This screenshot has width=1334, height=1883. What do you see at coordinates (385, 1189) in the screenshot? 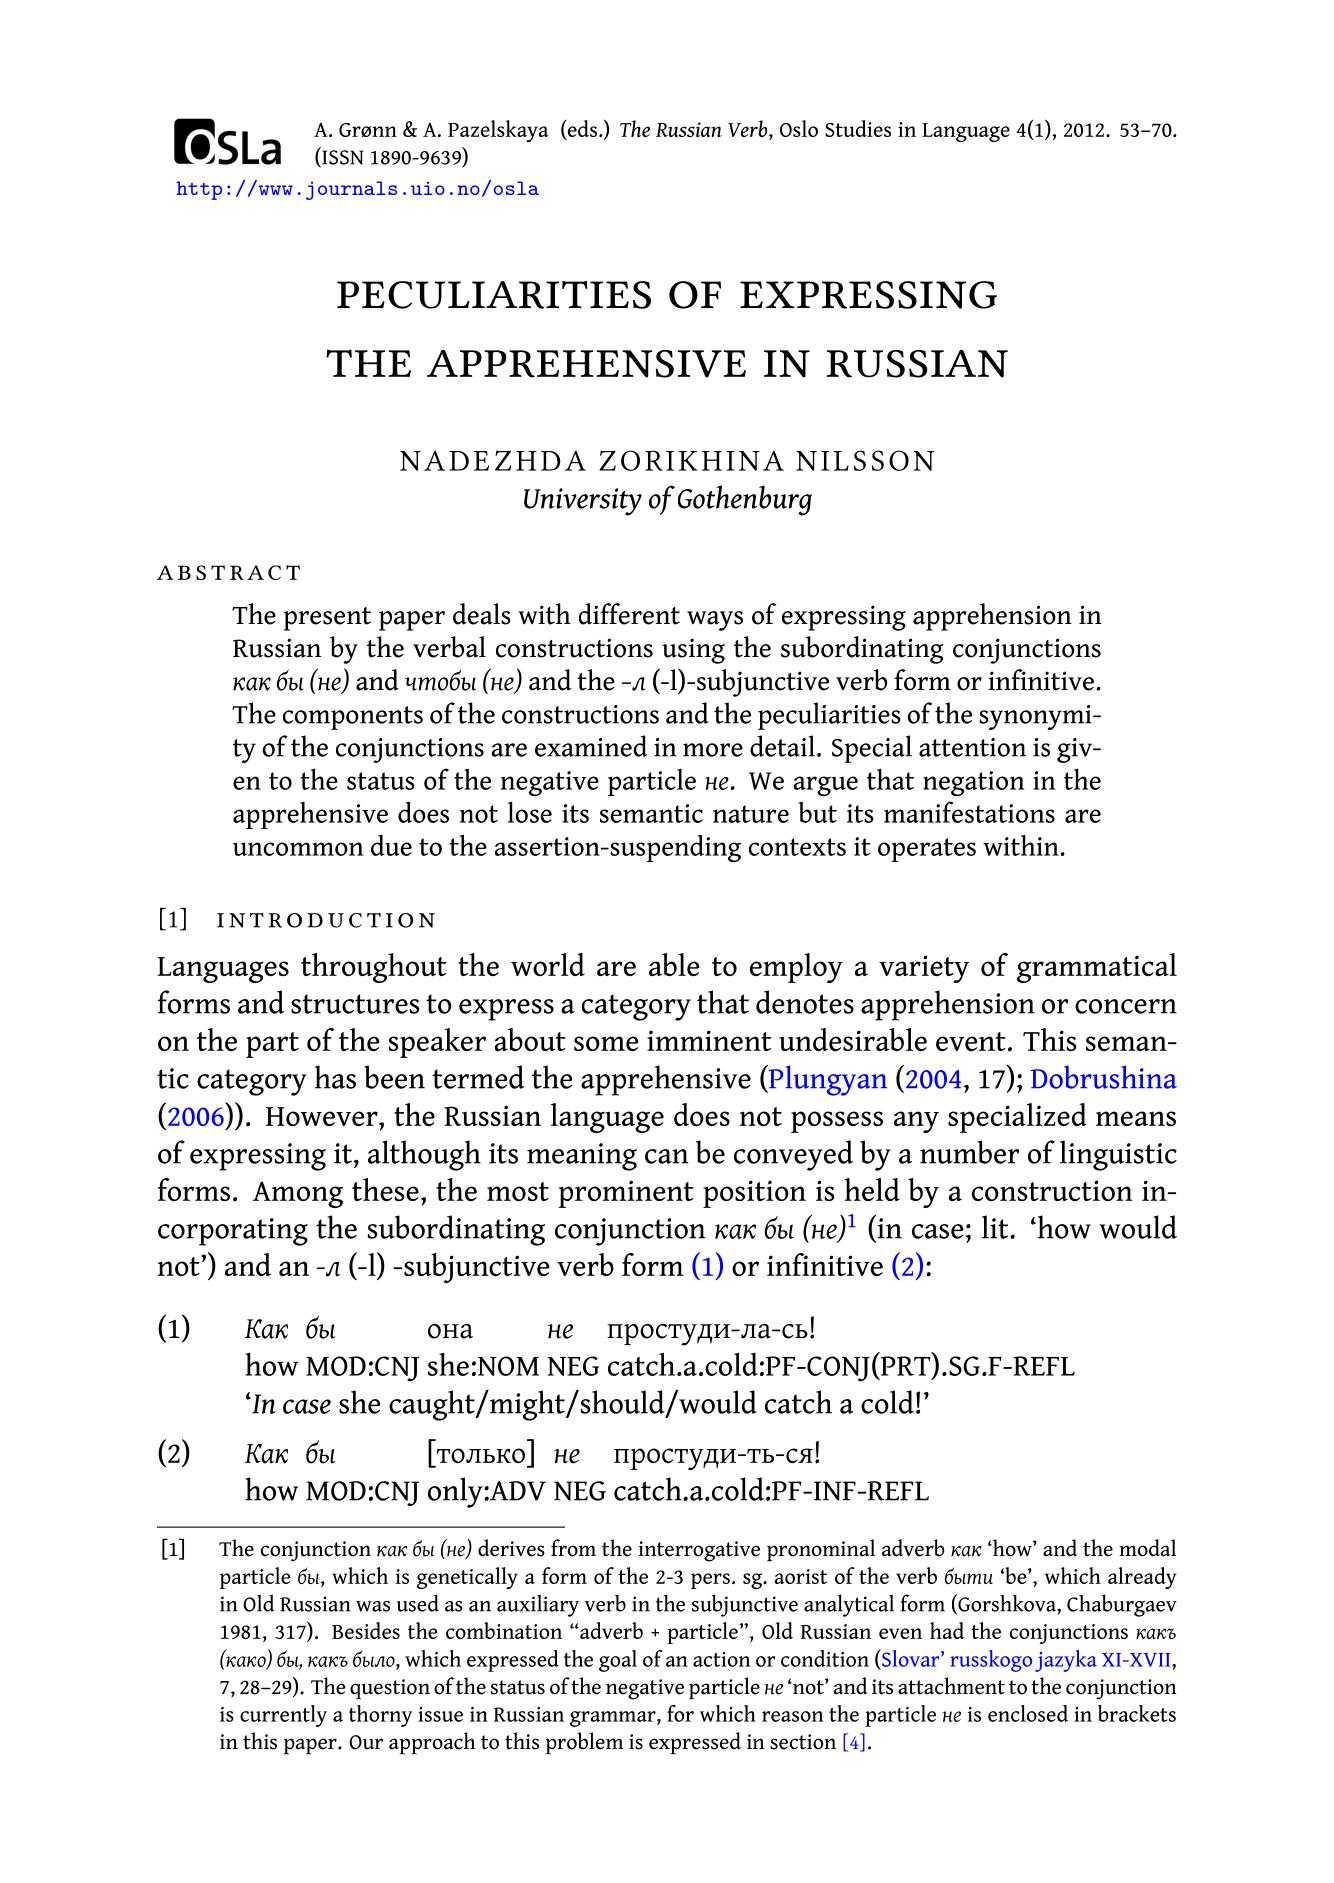
I see `these` at bounding box center [385, 1189].
